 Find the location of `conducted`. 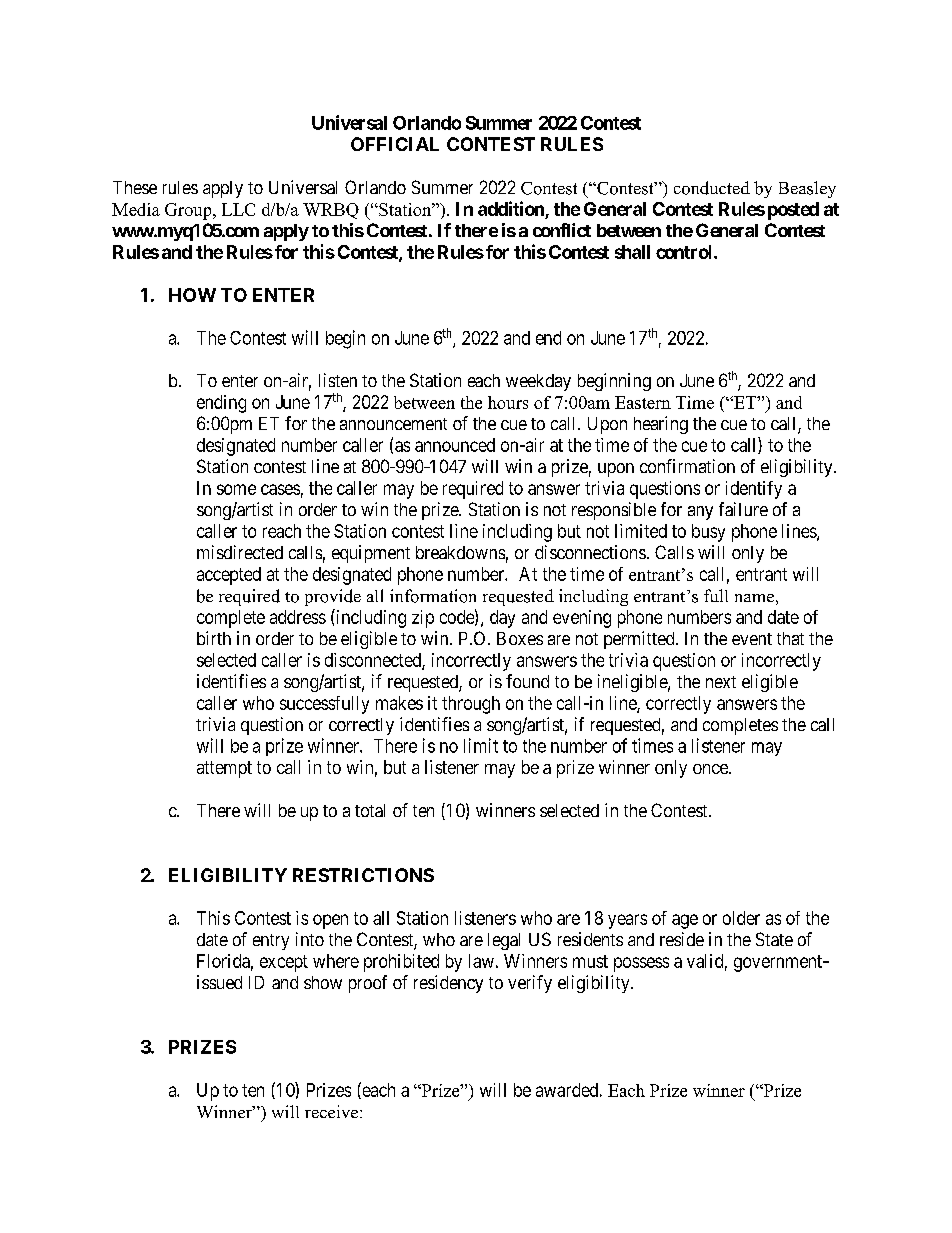

conducted is located at coordinates (712, 188).
